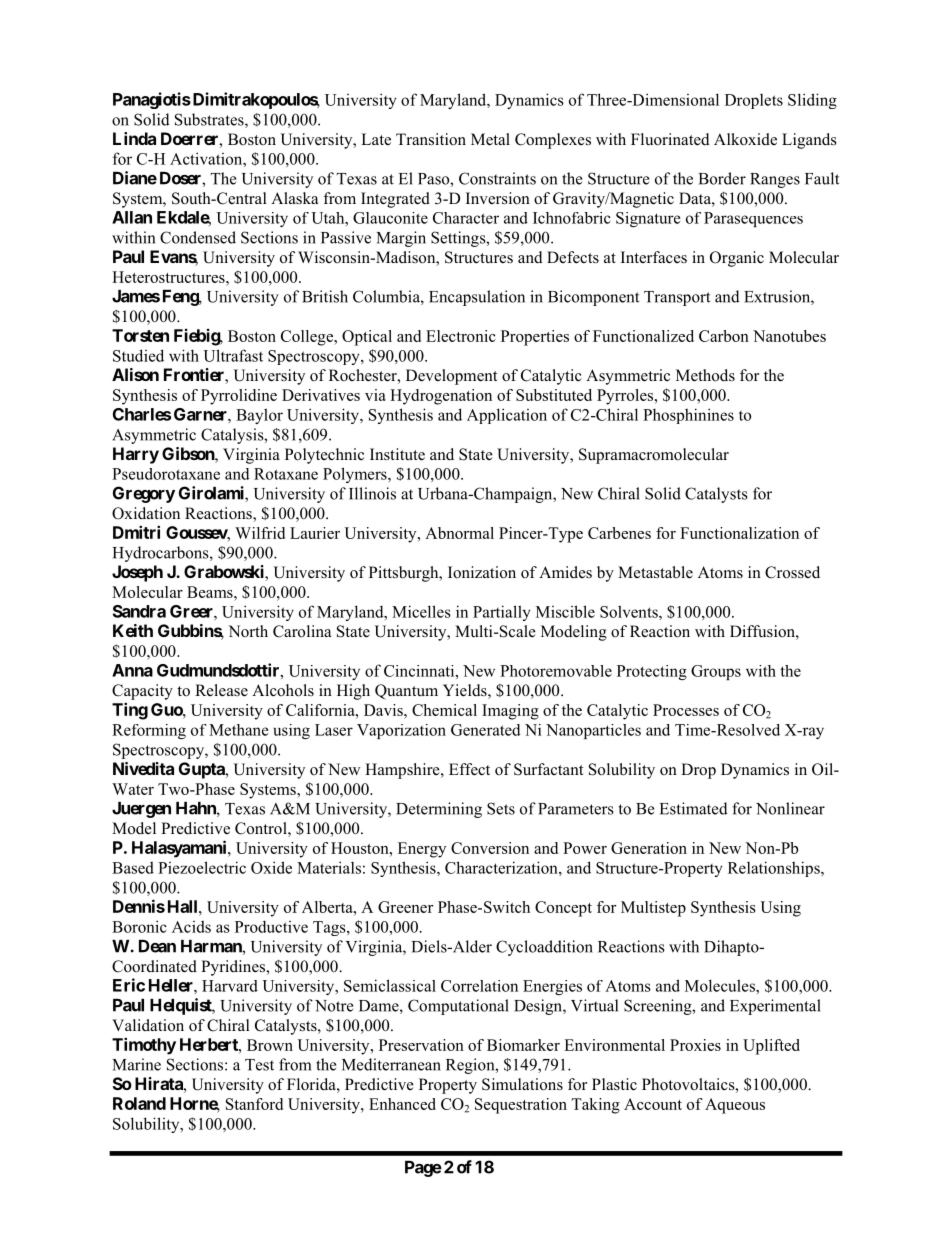 This page has width=952, height=1233. Describe the element at coordinates (211, 592) in the page. I see `Beams` at that location.
